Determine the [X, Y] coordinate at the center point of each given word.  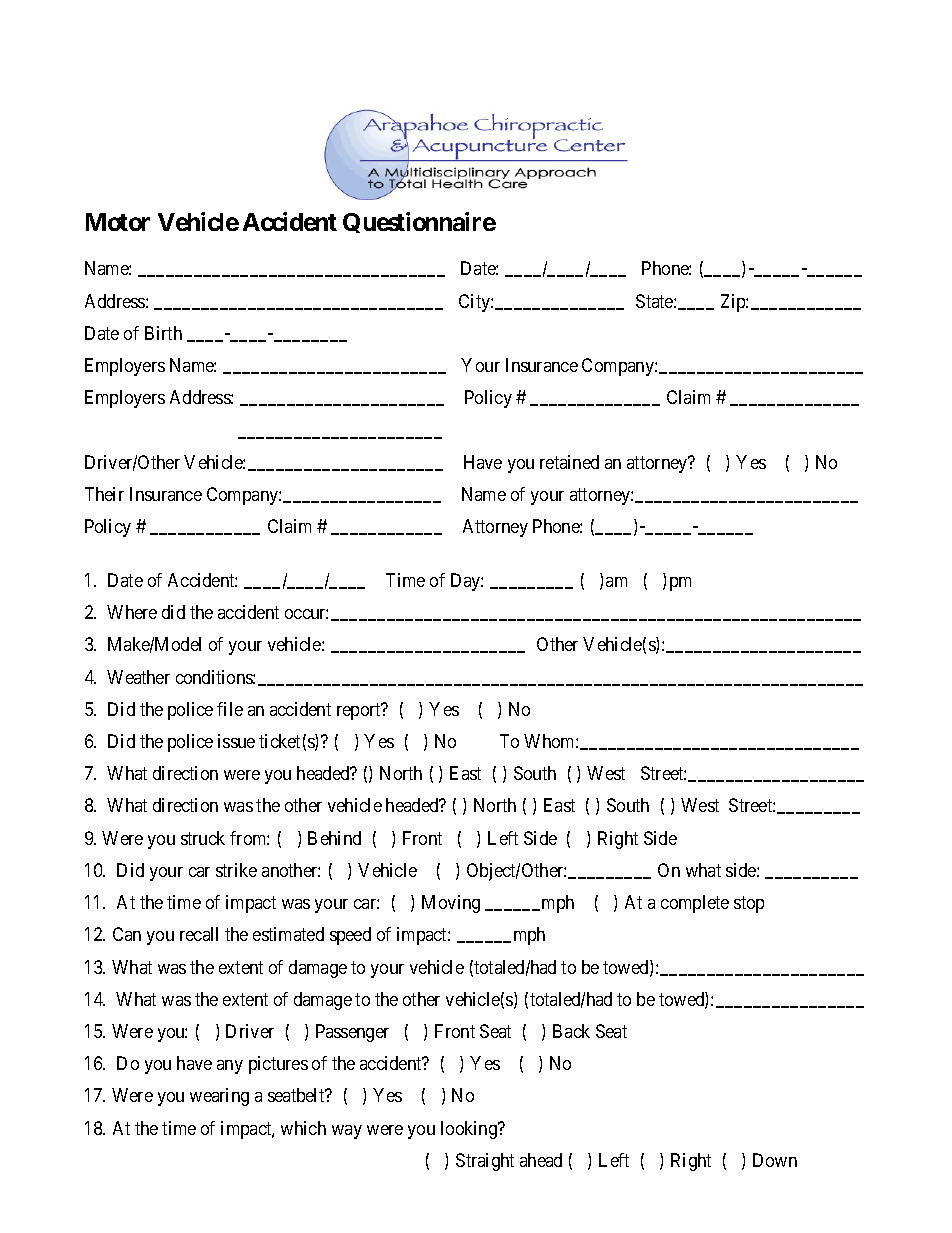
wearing [219, 1097]
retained [569, 462]
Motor [118, 222]
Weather [138, 677]
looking [470, 1130]
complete [695, 904]
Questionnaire [419, 222]
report [360, 711]
